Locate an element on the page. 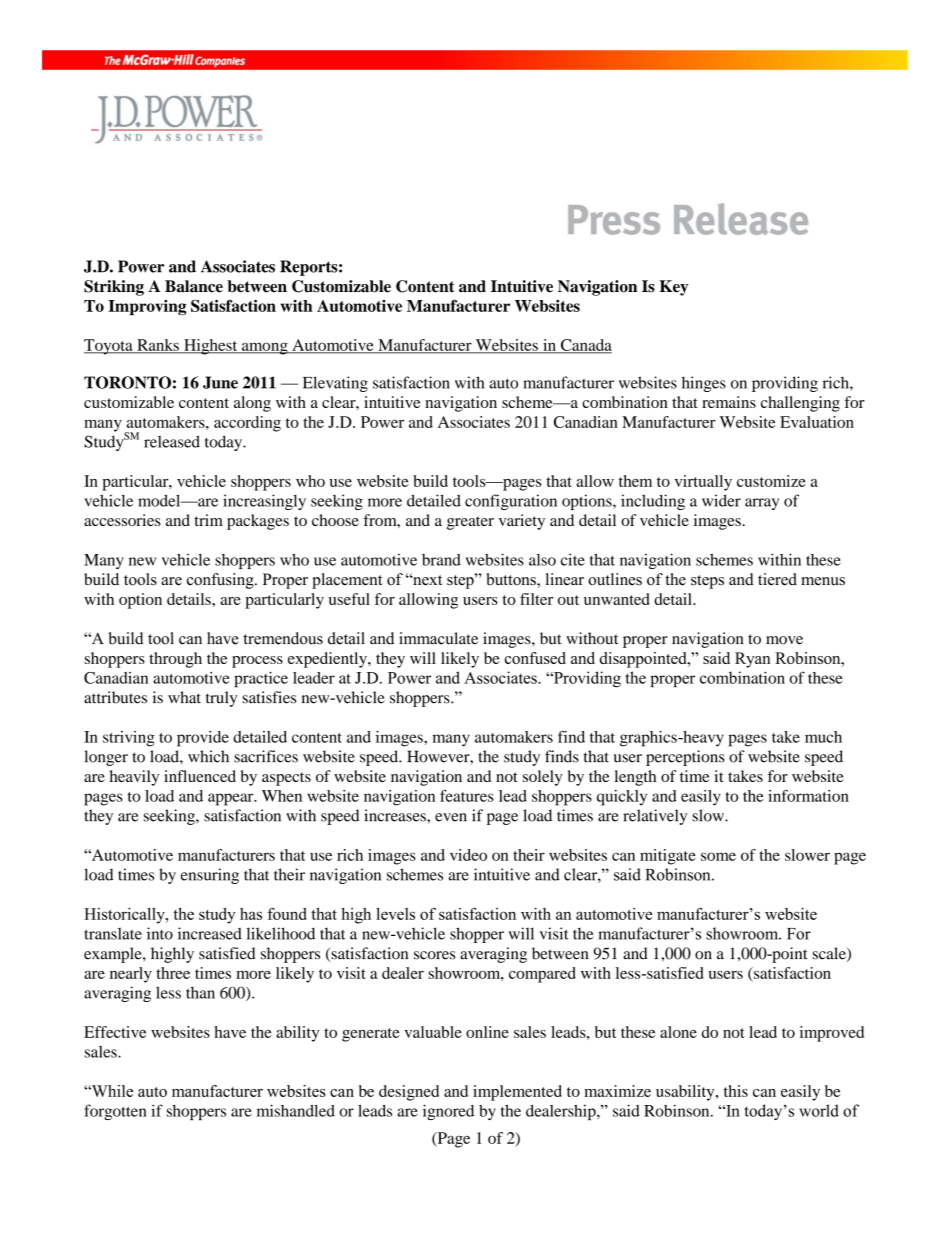 This image has width=952, height=1233. Balance is located at coordinates (194, 286).
